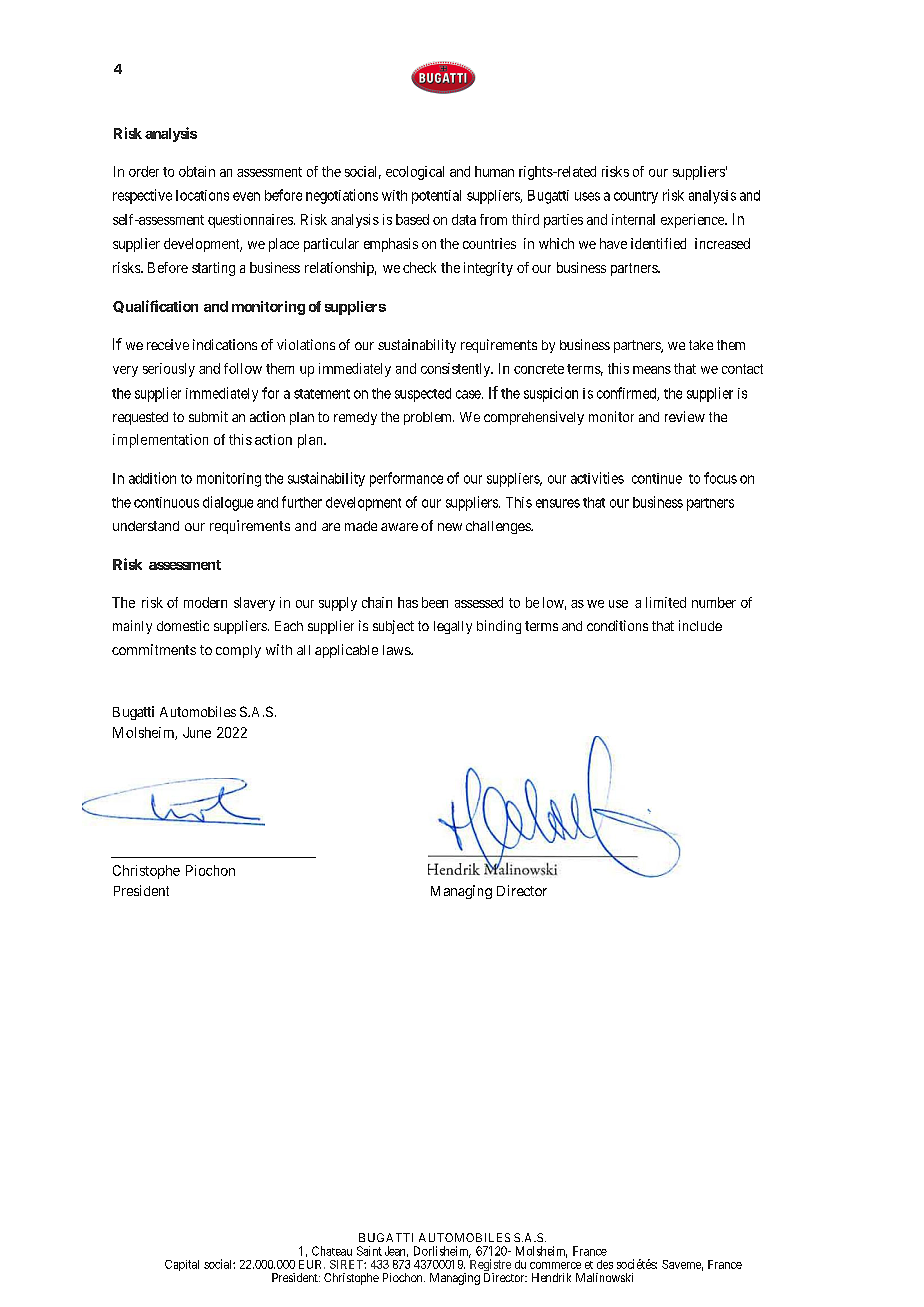  I want to click on locations, so click(202, 195).
